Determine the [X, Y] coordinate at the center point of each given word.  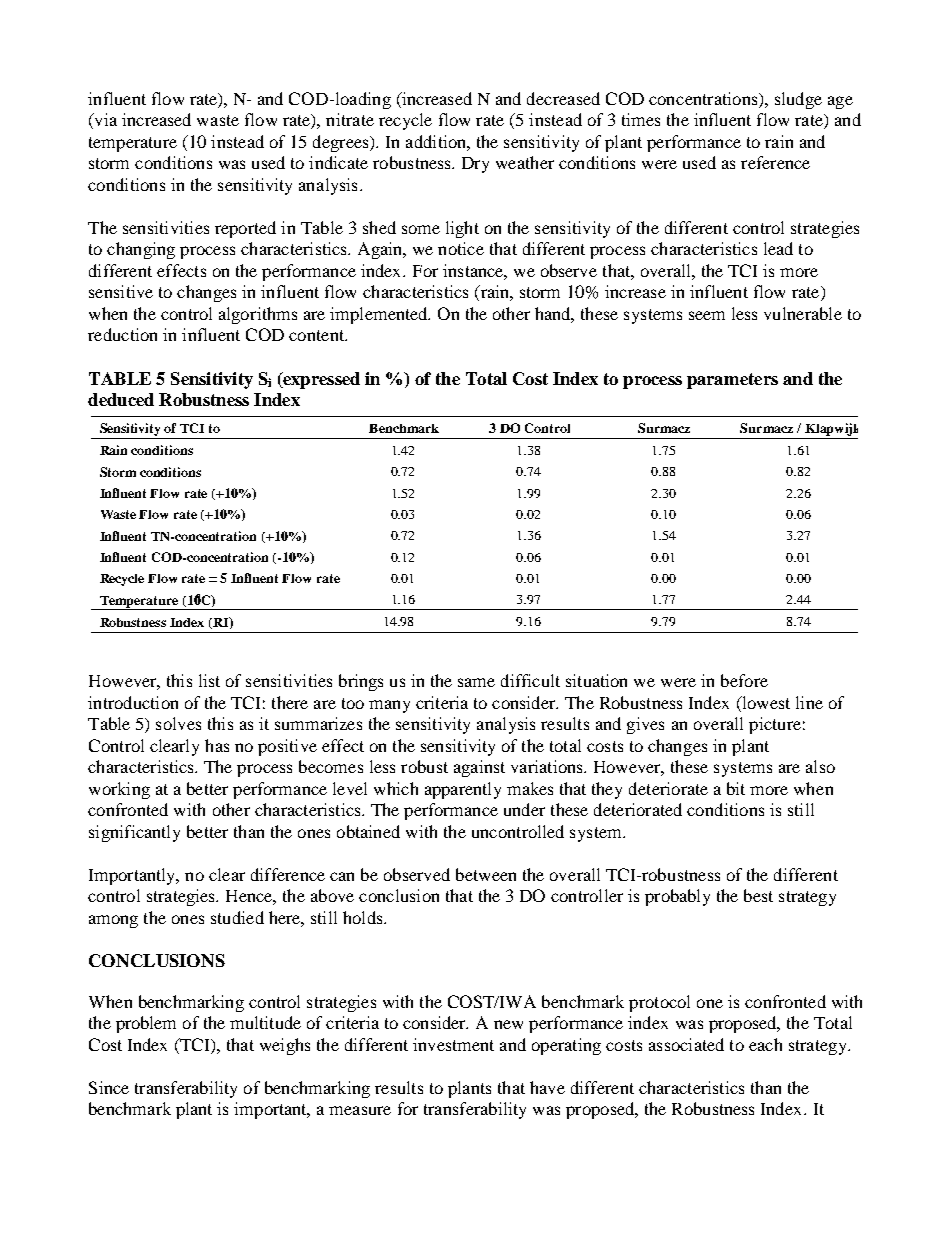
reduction [122, 334]
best [758, 895]
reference [775, 162]
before [744, 680]
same [476, 682]
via [104, 121]
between [486, 874]
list [209, 680]
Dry [475, 165]
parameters [732, 381]
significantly [134, 833]
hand [554, 314]
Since [109, 1087]
